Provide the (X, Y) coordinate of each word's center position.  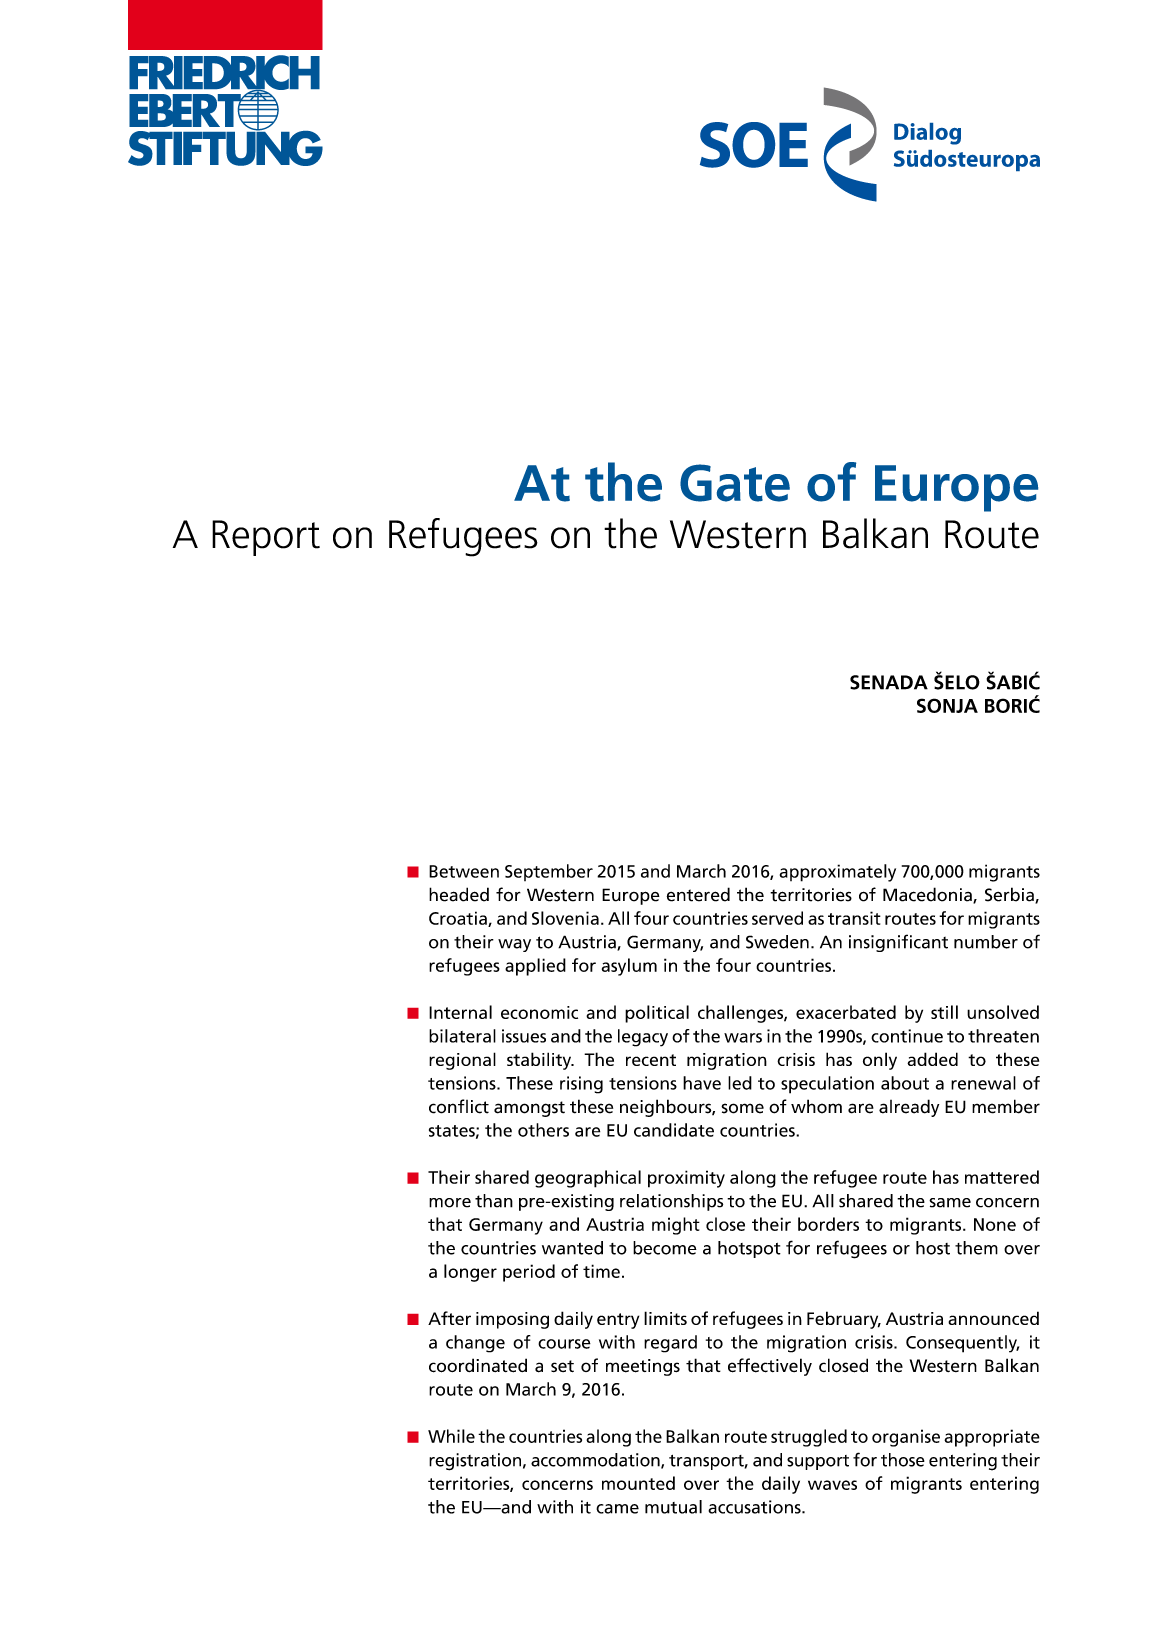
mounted (638, 1483)
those (903, 1460)
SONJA (947, 705)
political (657, 1014)
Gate (735, 483)
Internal (460, 1012)
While (451, 1436)
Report (266, 538)
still (944, 1012)
